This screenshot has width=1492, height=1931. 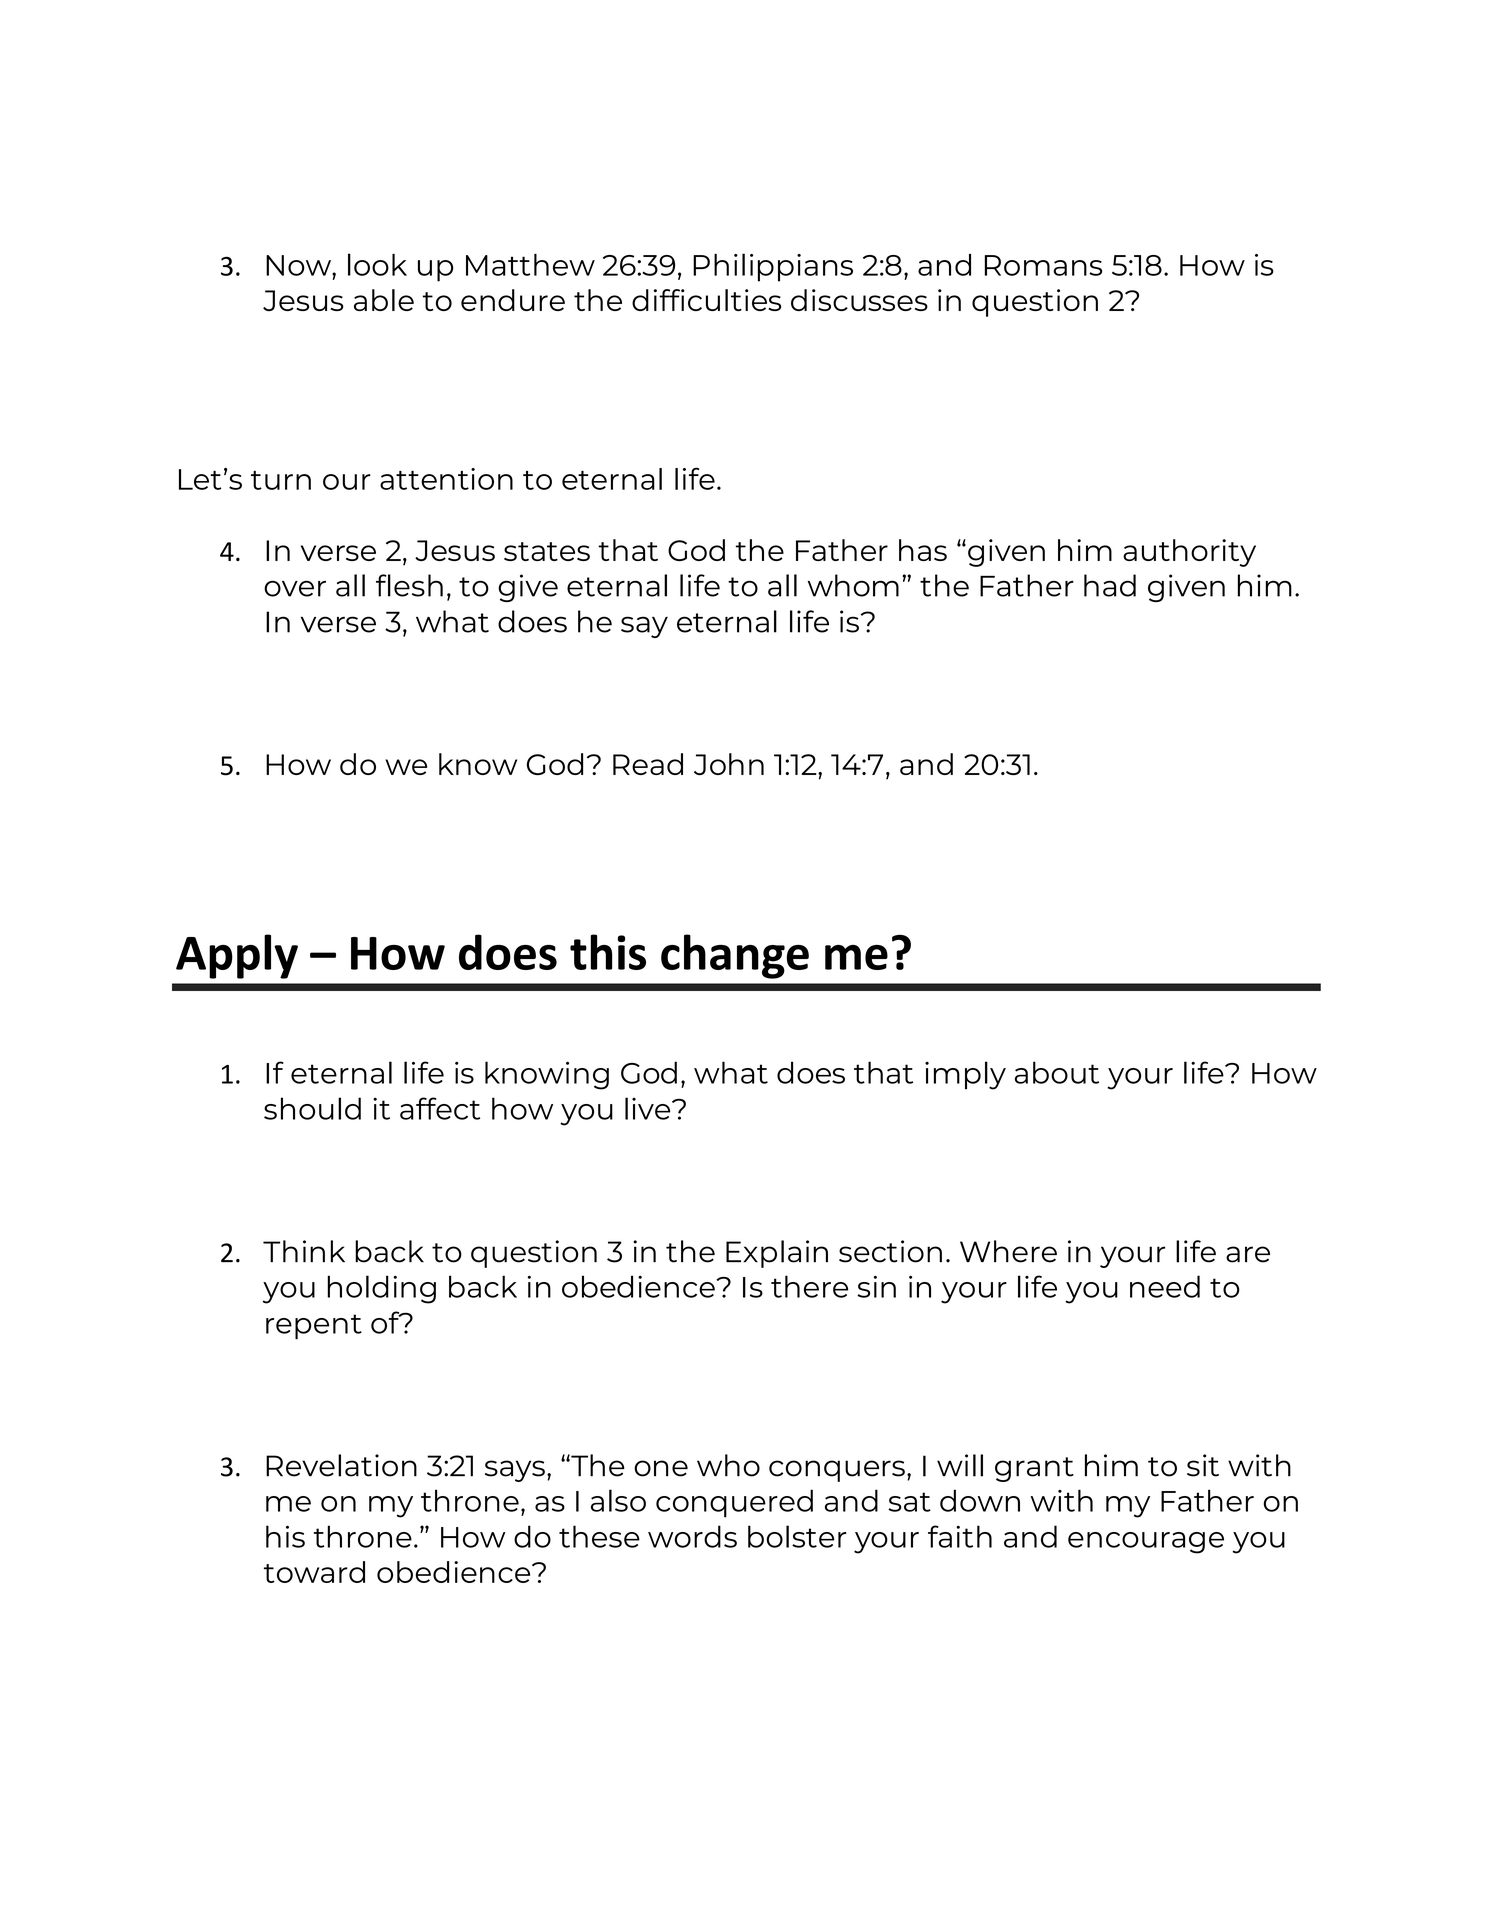 What do you see at coordinates (853, 585) in the screenshot?
I see `whom` at bounding box center [853, 585].
